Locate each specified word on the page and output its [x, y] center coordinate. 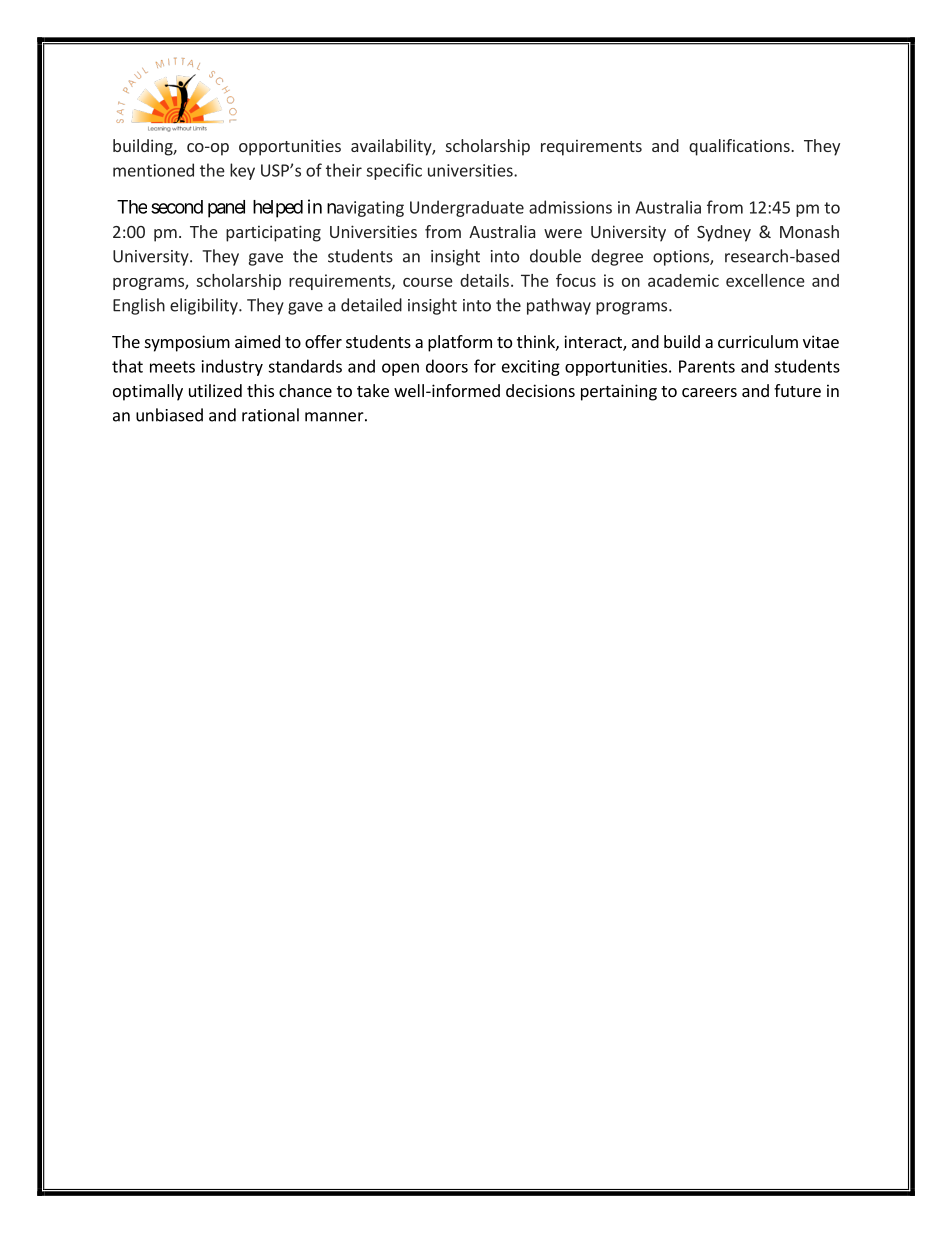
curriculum [758, 341]
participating [273, 233]
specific [394, 171]
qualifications [740, 147]
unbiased [169, 415]
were [563, 233]
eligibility [205, 306]
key [242, 171]
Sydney [724, 233]
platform [460, 343]
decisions [540, 390]
